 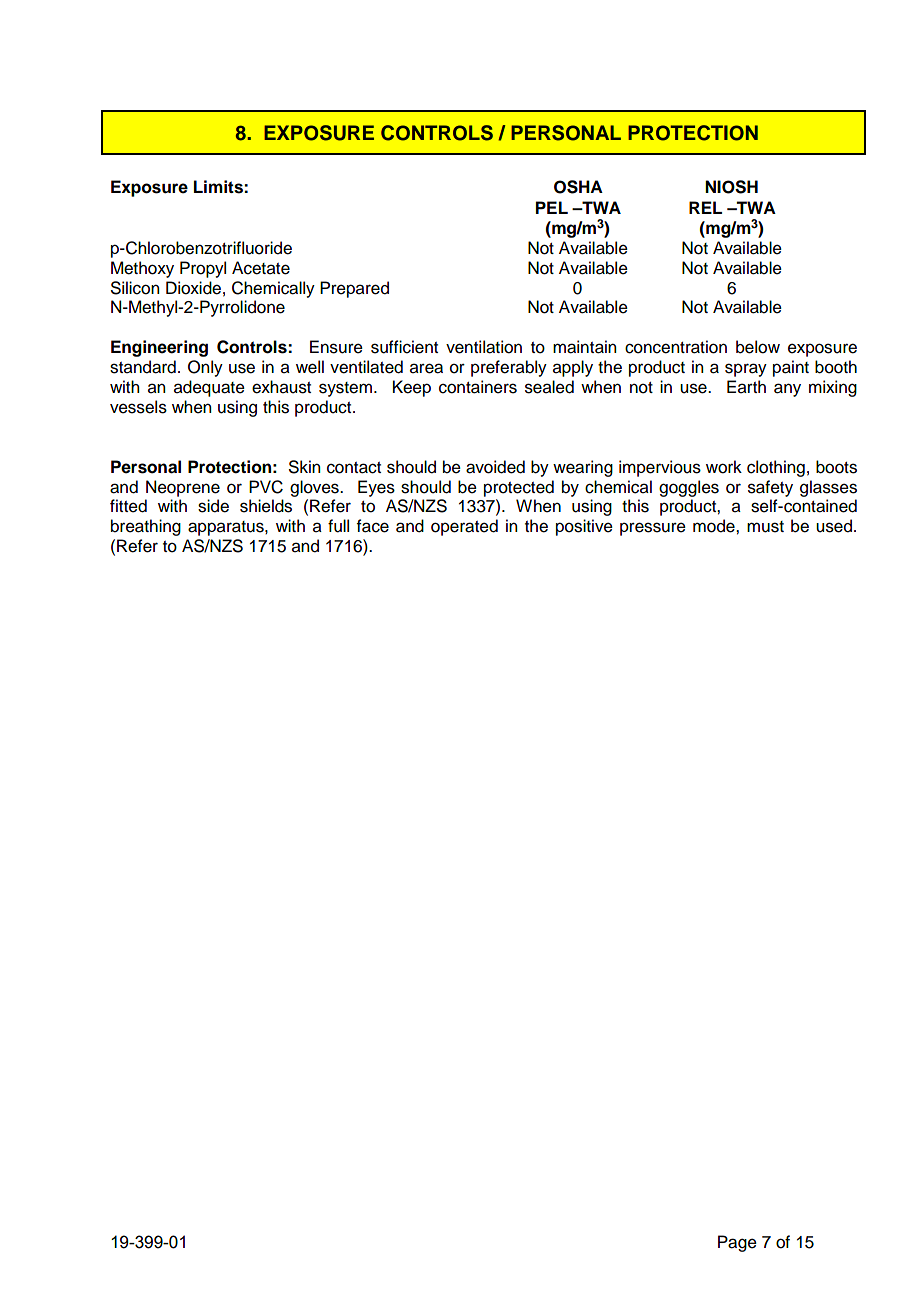 I want to click on mode, so click(x=715, y=526).
